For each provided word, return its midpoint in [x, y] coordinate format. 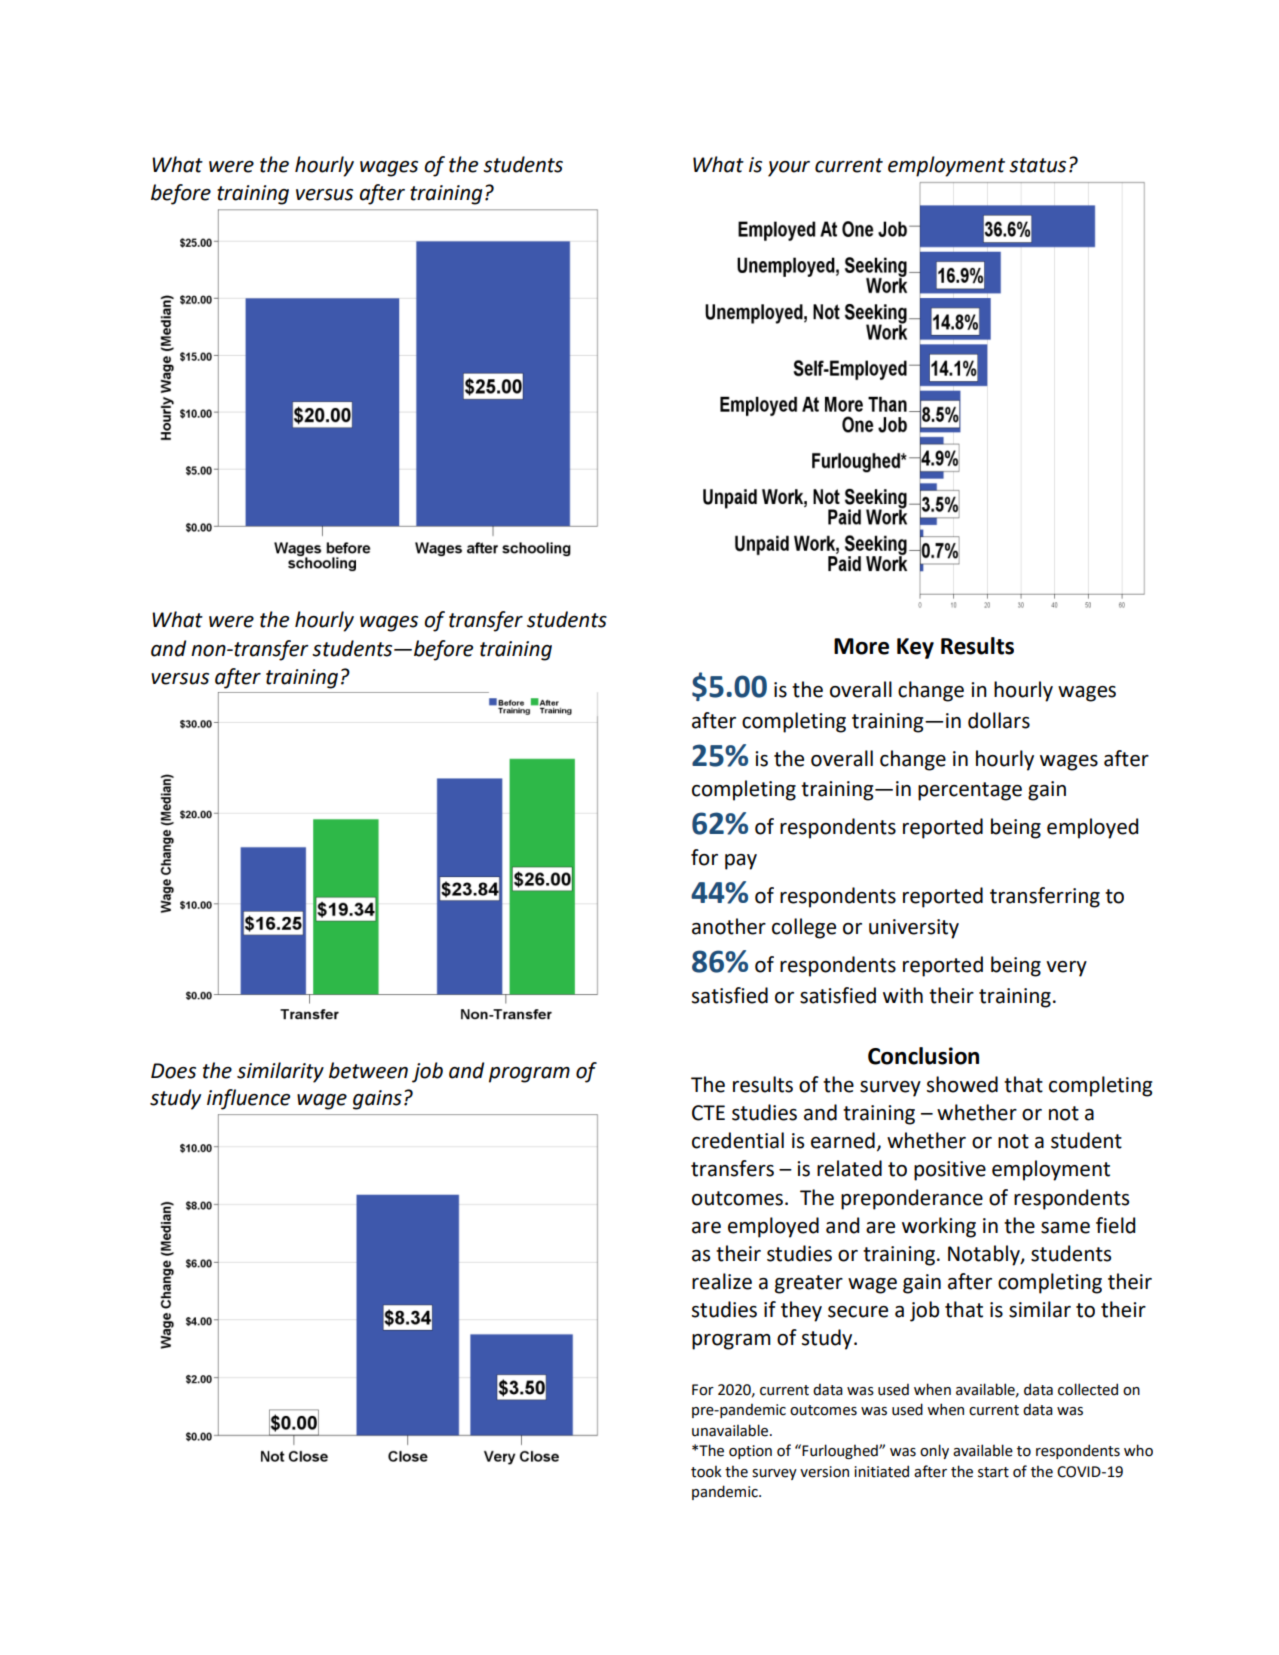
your [789, 169]
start [993, 1472]
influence [248, 1099]
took [706, 1471]
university [914, 929]
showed [962, 1084]
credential [738, 1140]
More [861, 646]
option [750, 1452]
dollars [999, 720]
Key [915, 648]
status [1037, 165]
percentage [970, 791]
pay [741, 862]
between [368, 1070]
